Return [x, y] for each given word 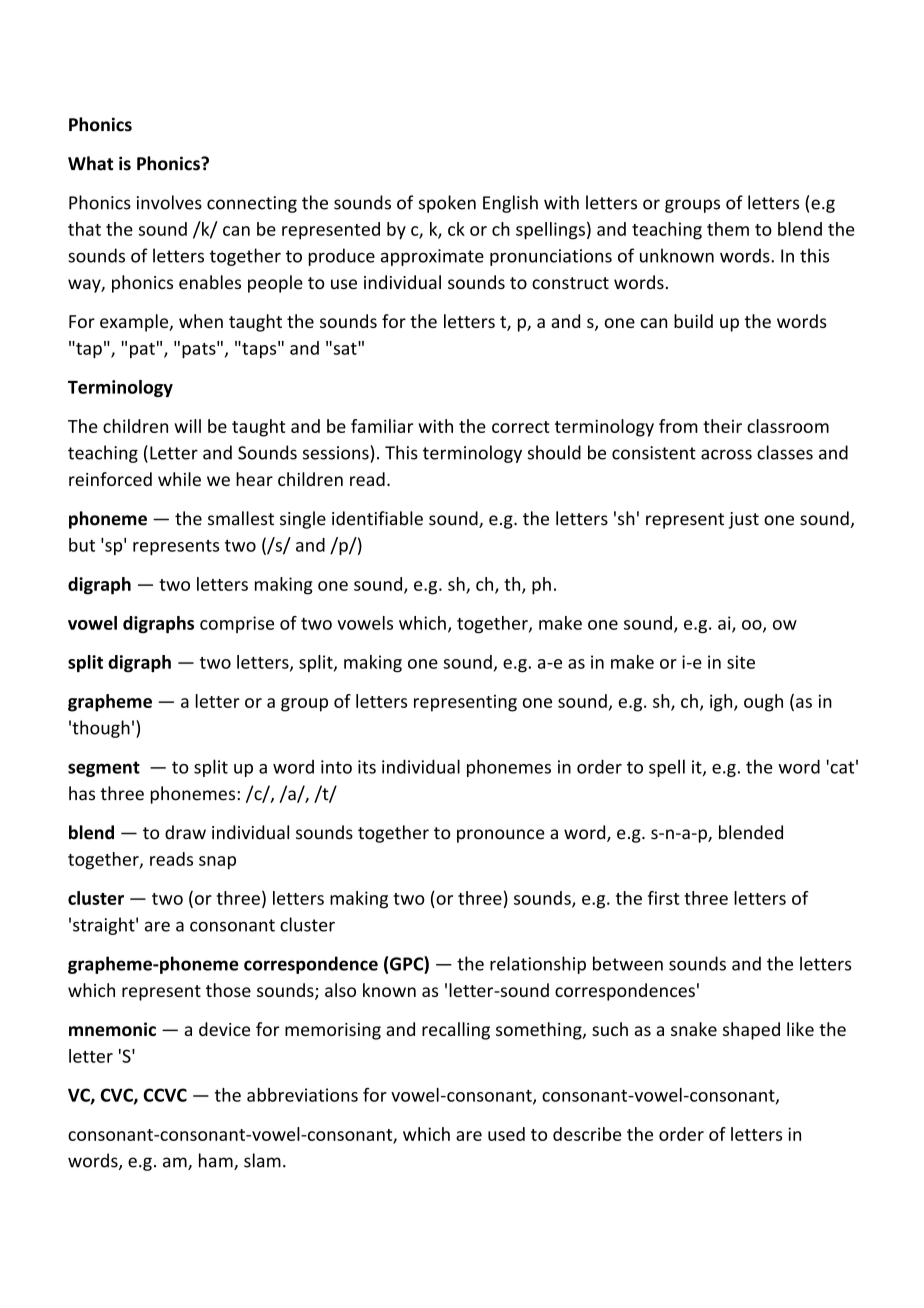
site [741, 662]
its [367, 767]
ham [217, 1161]
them [728, 229]
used [506, 1134]
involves [169, 202]
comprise [237, 624]
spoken [447, 204]
